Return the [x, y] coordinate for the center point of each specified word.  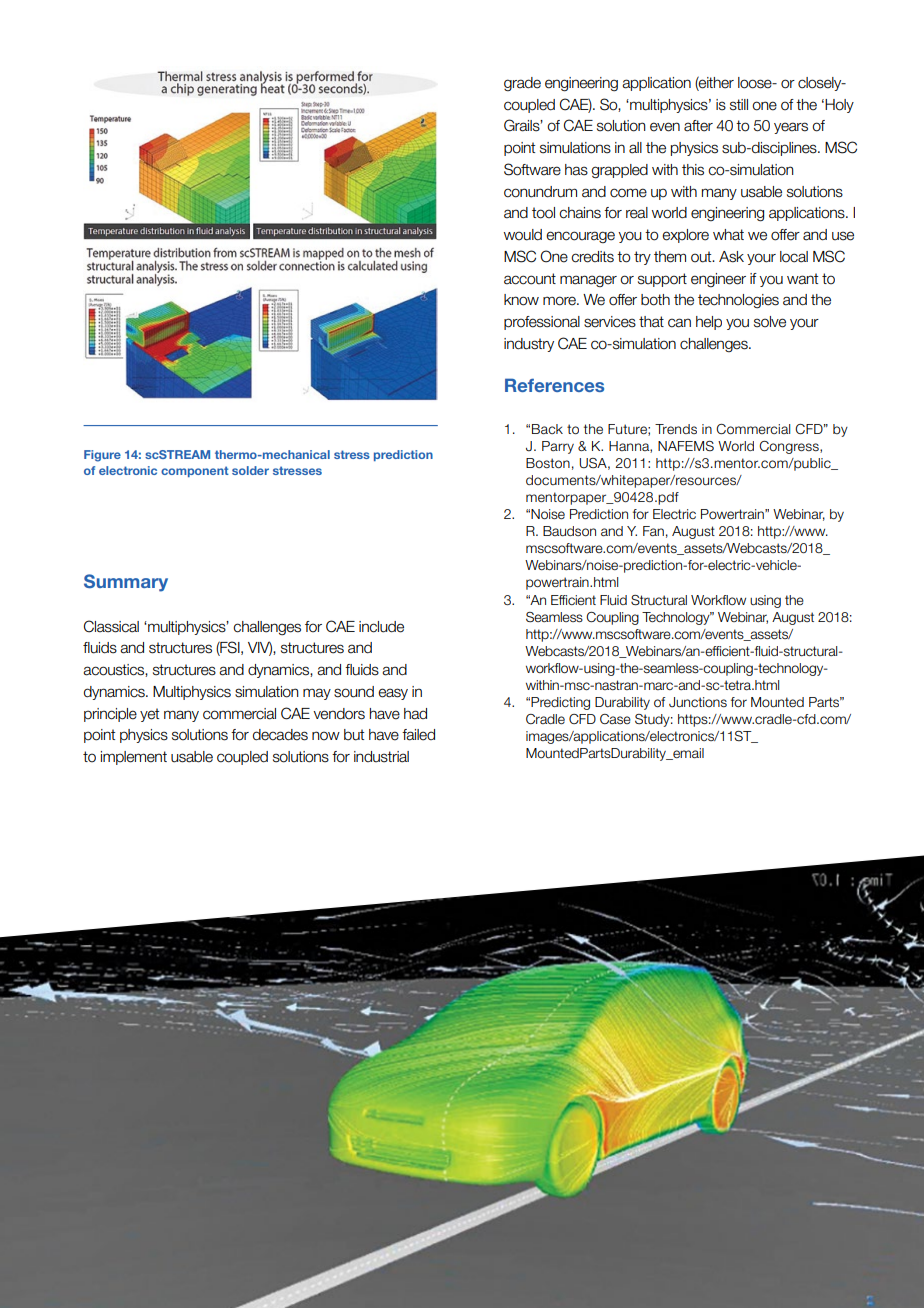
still [739, 105]
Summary [126, 583]
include [381, 627]
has [576, 170]
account [530, 279]
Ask [731, 257]
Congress [790, 447]
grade [522, 84]
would [523, 235]
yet [149, 715]
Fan [653, 531]
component [195, 471]
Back [547, 429]
